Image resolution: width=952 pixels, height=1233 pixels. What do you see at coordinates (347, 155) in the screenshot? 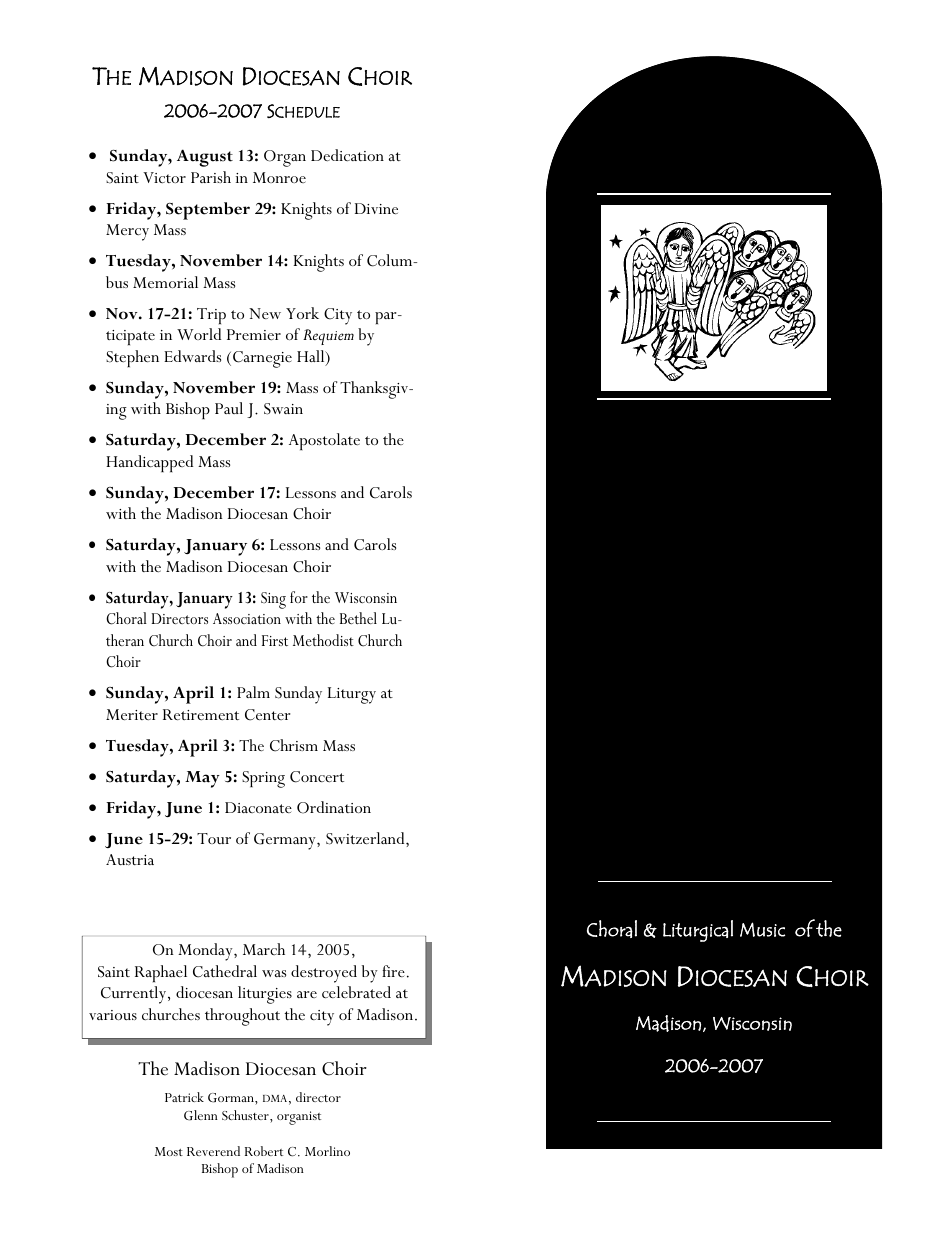
I see `Dedication` at bounding box center [347, 155].
